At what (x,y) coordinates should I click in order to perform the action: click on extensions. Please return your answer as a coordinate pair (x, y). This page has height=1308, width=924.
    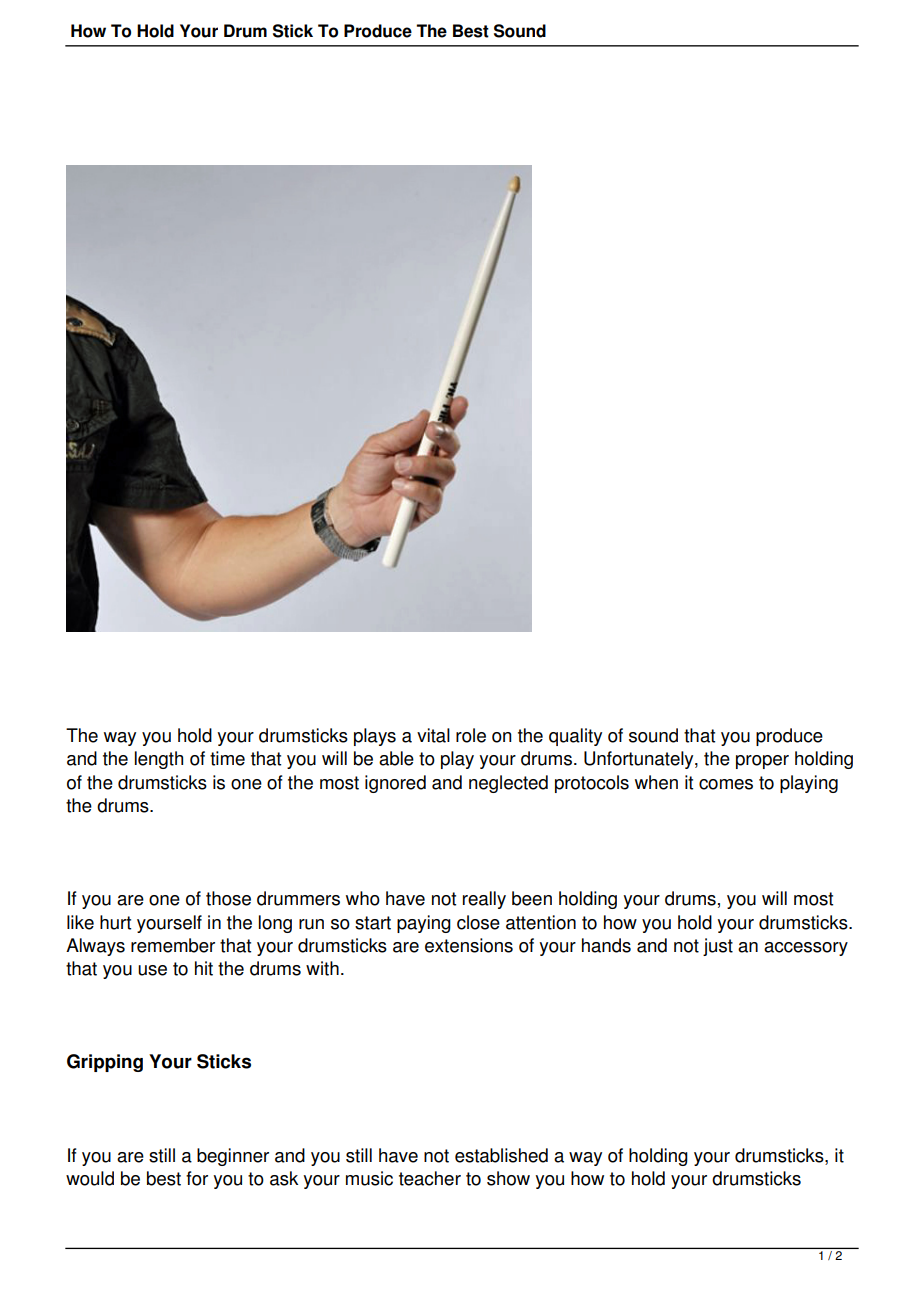
    Looking at the image, I should click on (469, 945).
